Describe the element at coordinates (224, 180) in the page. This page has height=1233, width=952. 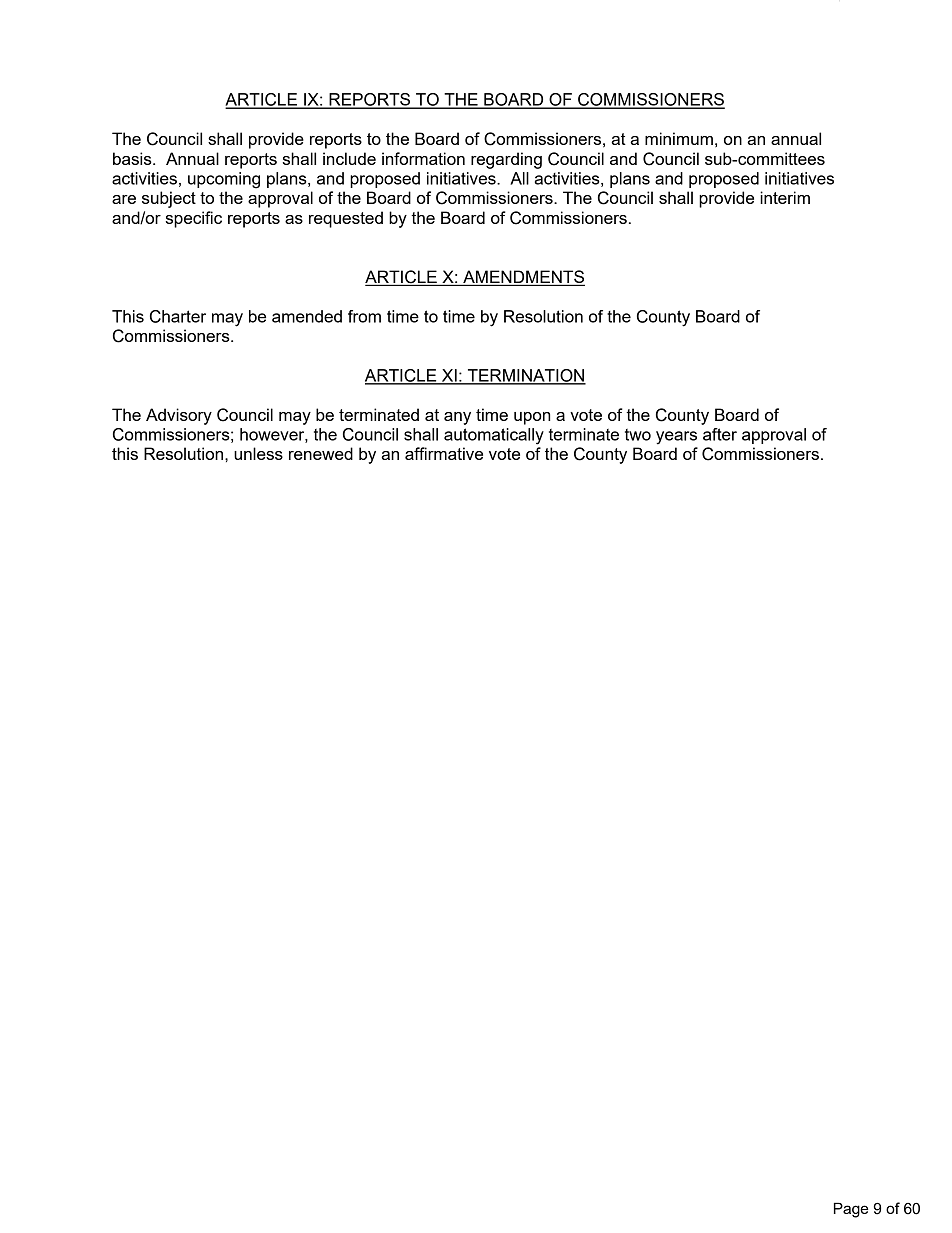
I see `upcoming` at that location.
